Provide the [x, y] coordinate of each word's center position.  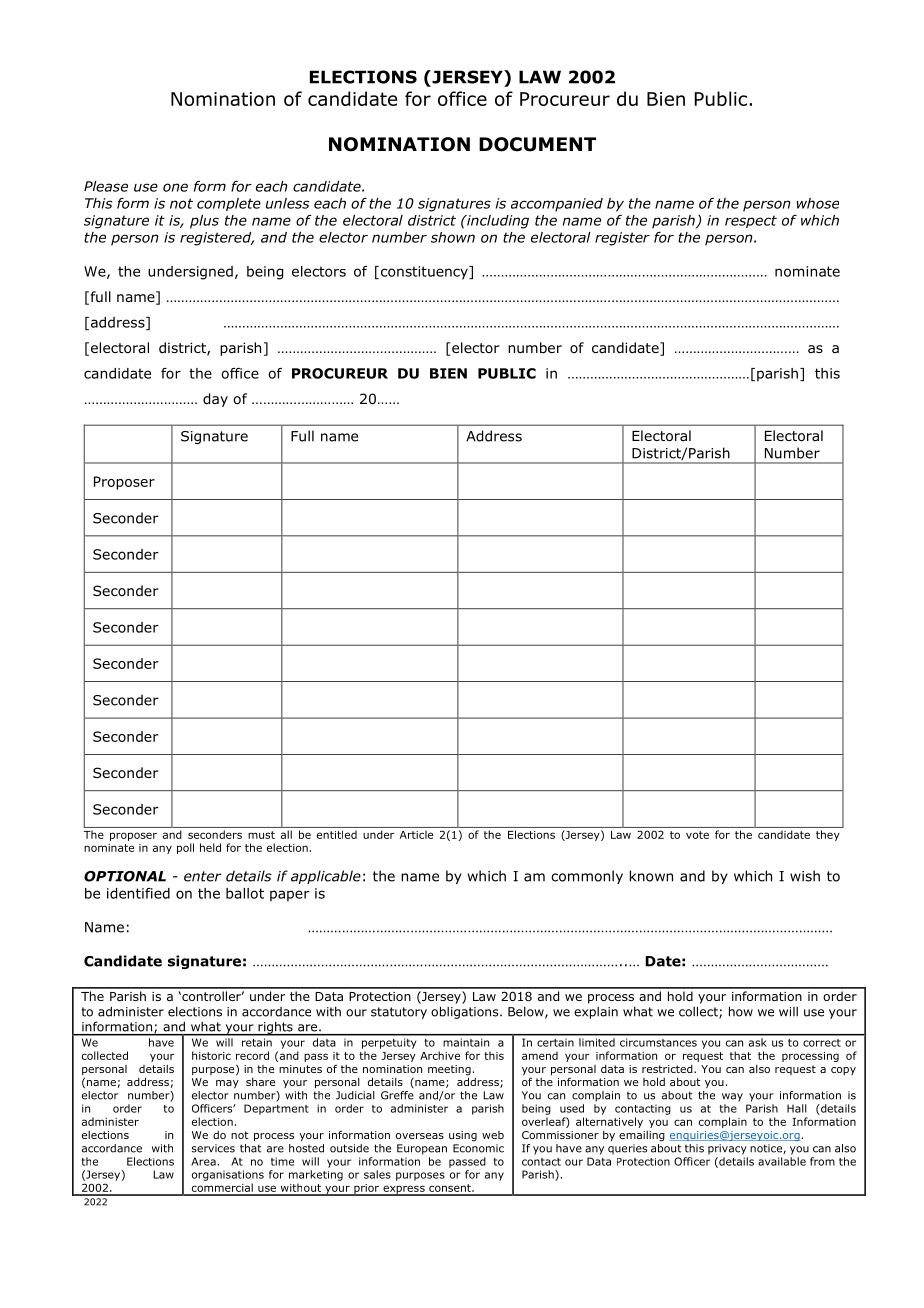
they [828, 835]
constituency [424, 273]
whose [818, 203]
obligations [466, 1012]
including [497, 222]
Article [416, 834]
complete [229, 204]
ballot [245, 893]
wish [805, 876]
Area [203, 1161]
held [210, 847]
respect [751, 221]
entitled [337, 834]
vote [697, 835]
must [261, 835]
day [215, 400]
